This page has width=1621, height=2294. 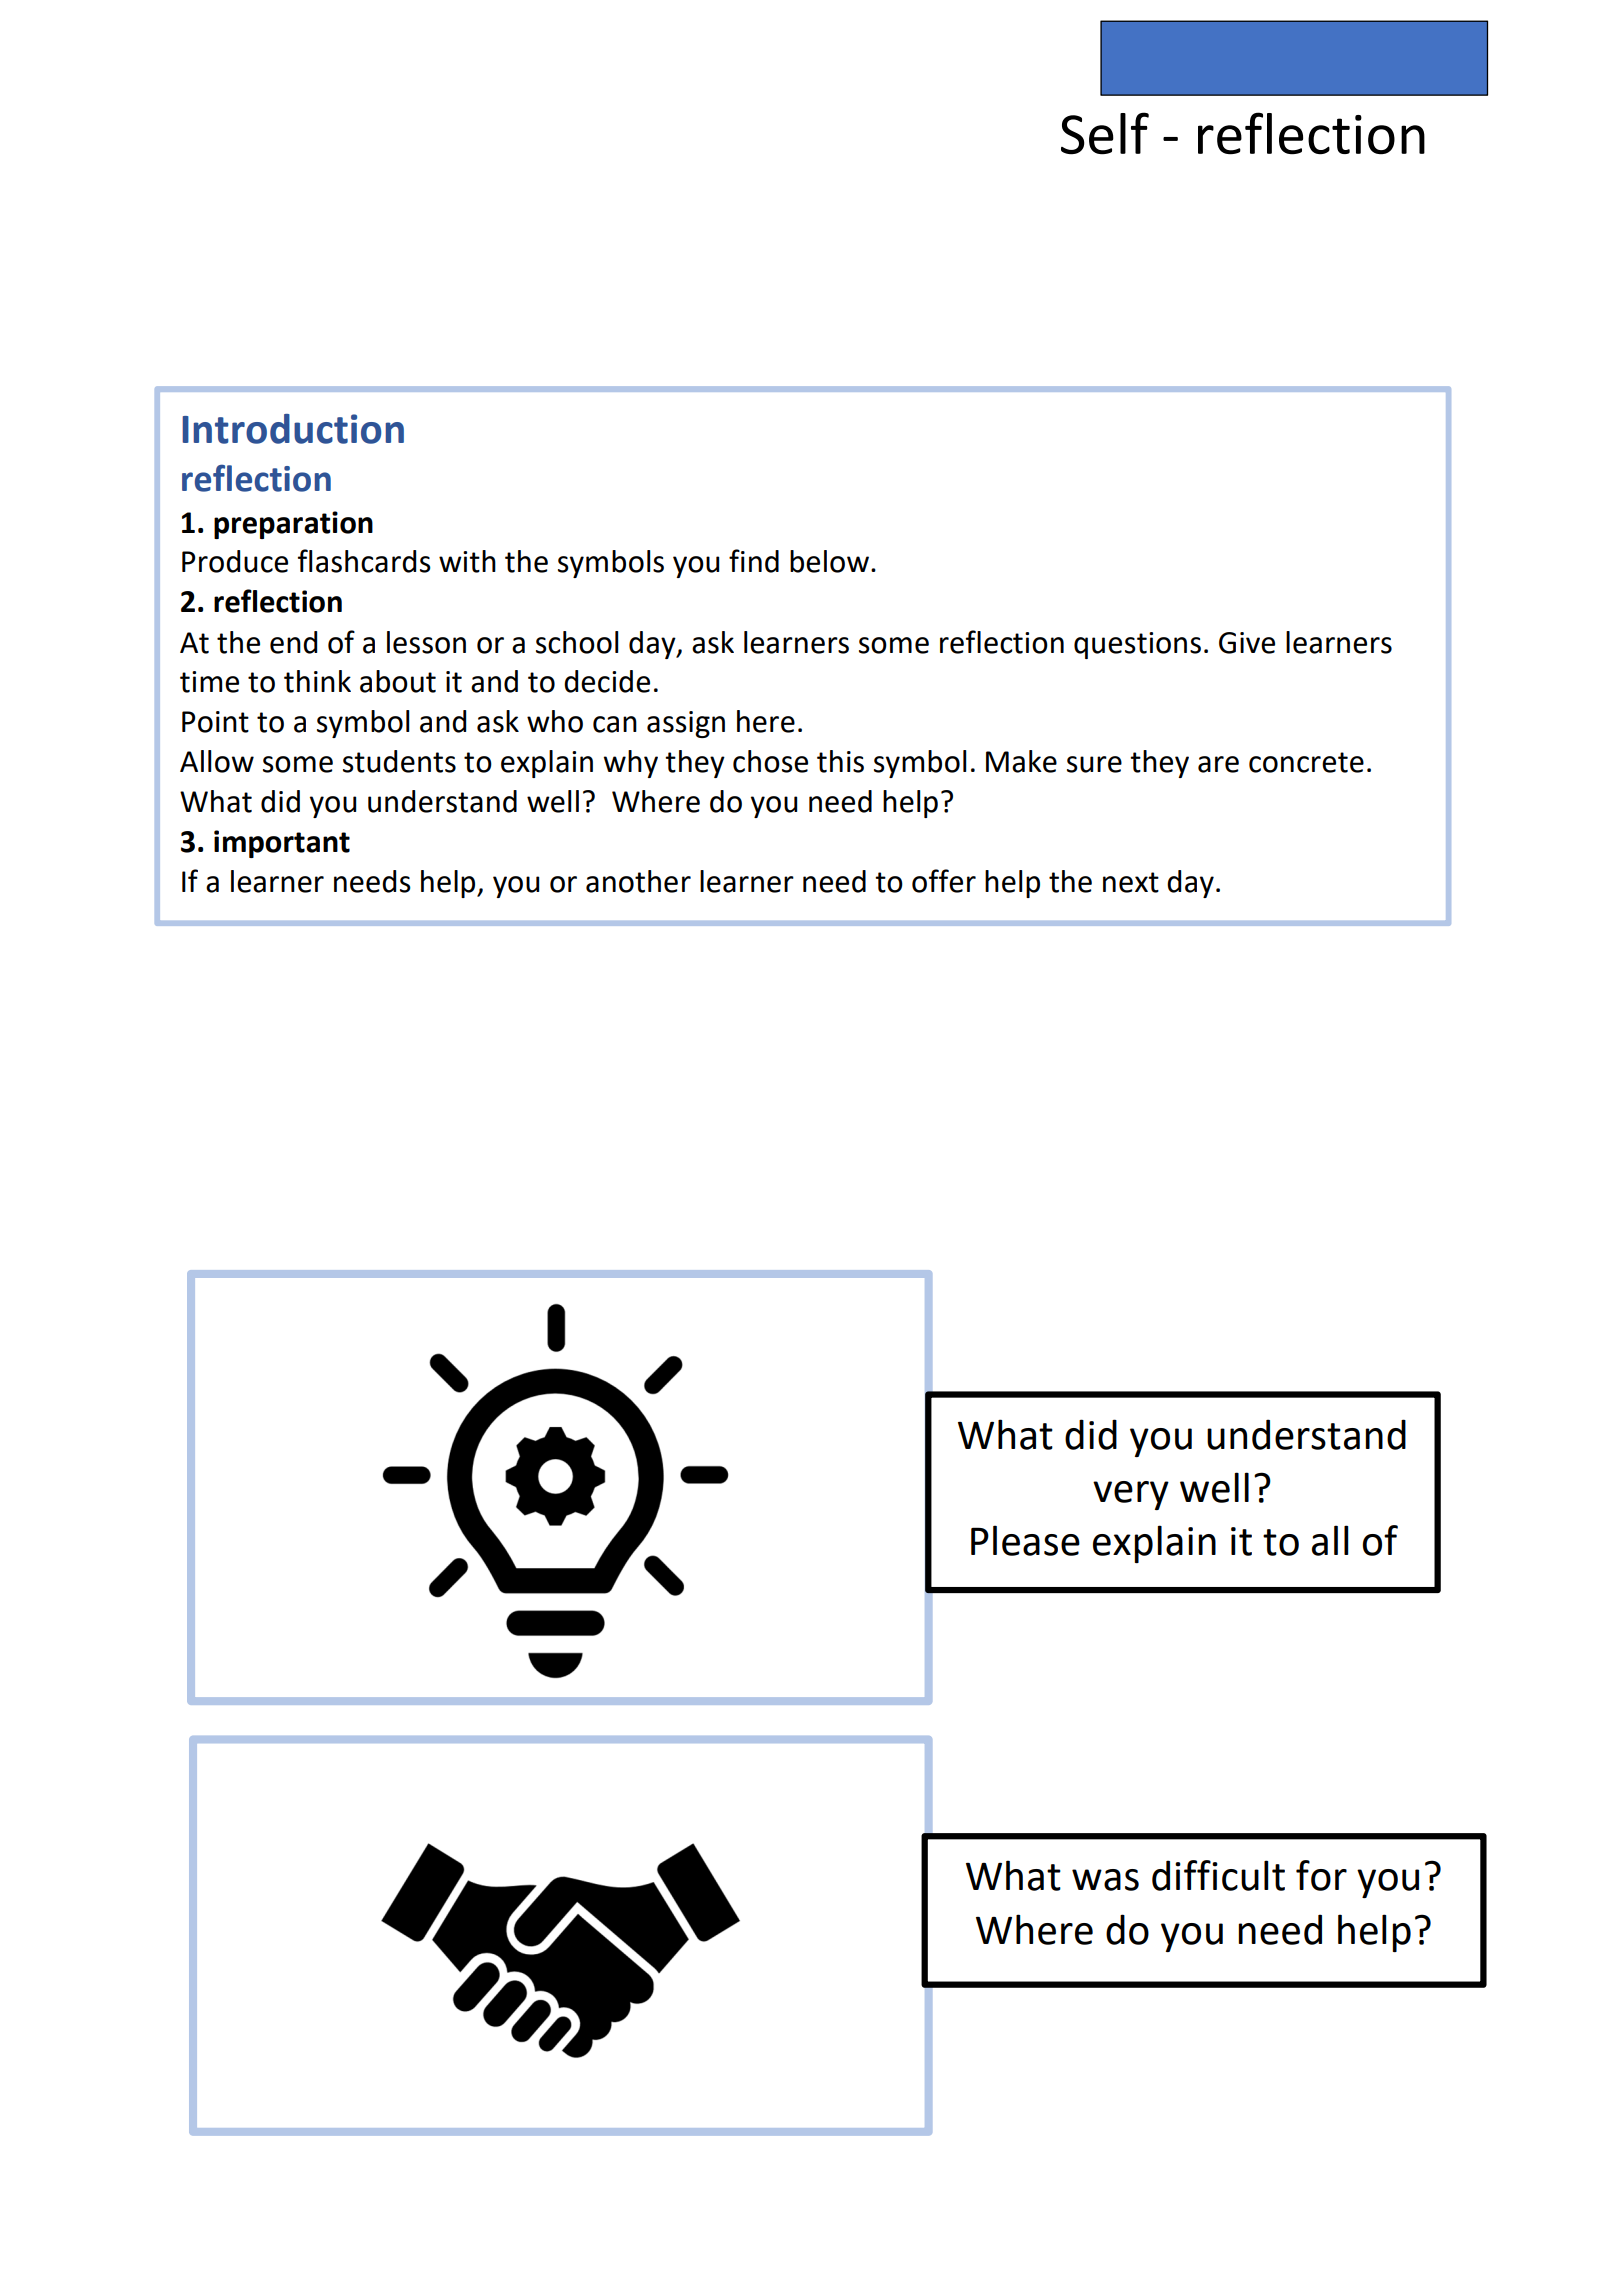 I want to click on difficult, so click(x=1218, y=1875).
